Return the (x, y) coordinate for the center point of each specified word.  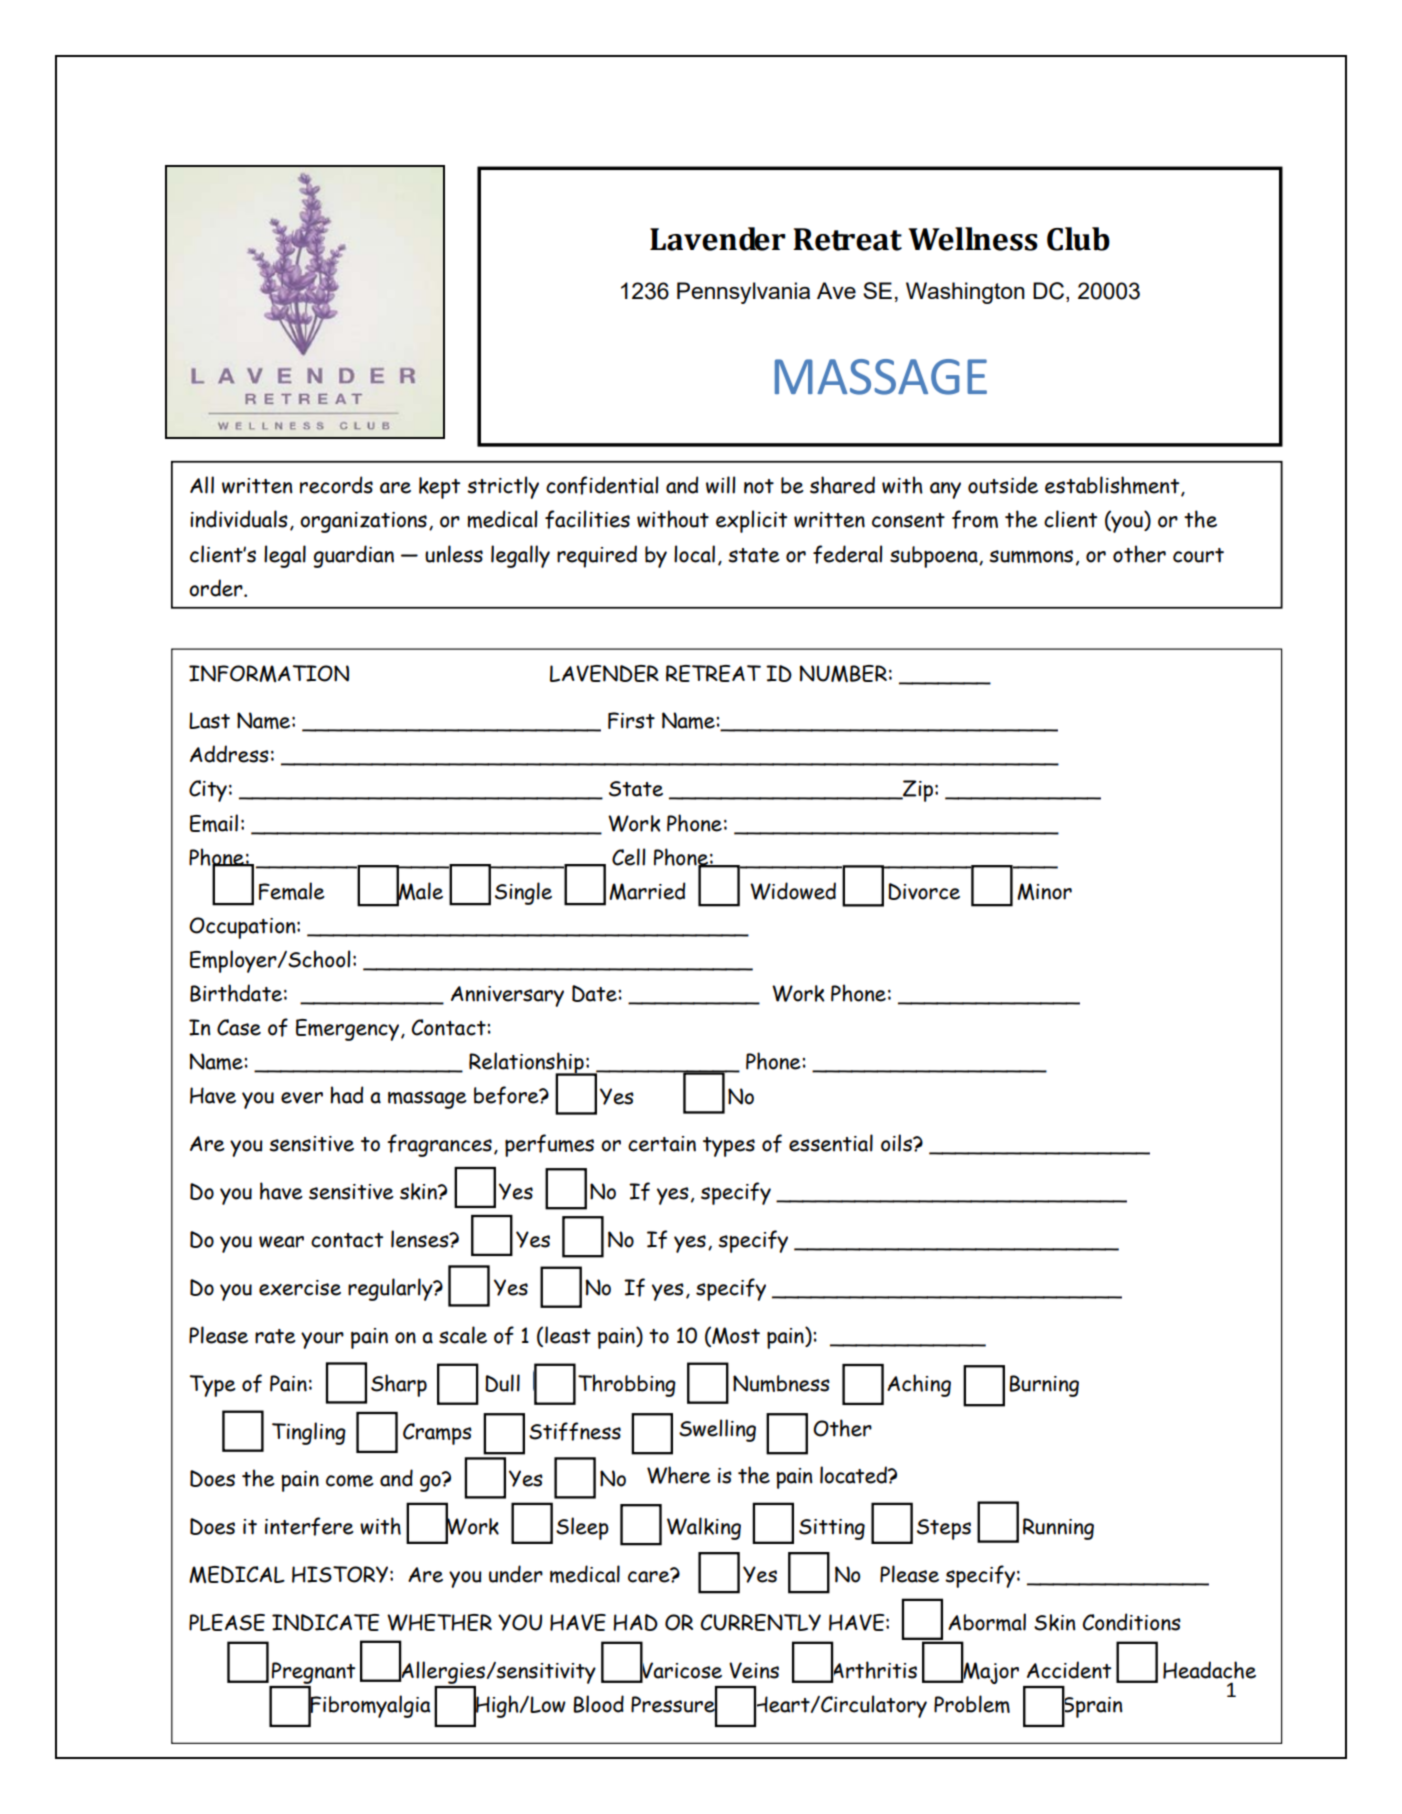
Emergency (347, 1030)
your (322, 1340)
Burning (1044, 1386)
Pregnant (313, 1673)
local (694, 554)
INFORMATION (269, 673)
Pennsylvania (743, 293)
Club (1078, 239)
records (336, 485)
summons (1031, 556)
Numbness (781, 1383)
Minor (1044, 891)
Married (647, 891)
